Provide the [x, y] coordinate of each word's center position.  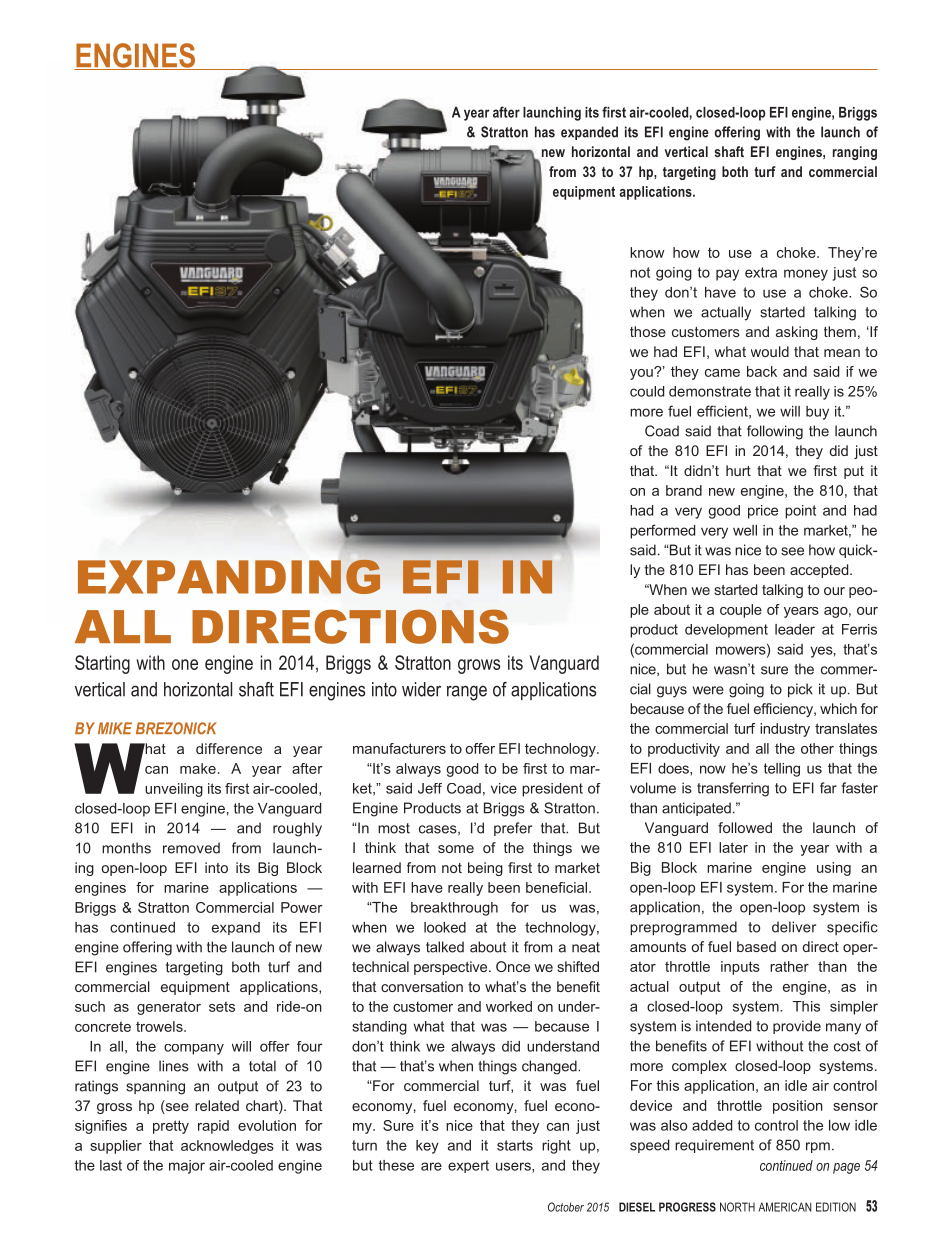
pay [727, 275]
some [456, 849]
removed [191, 848]
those [648, 331]
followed [745, 827]
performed [662, 531]
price [763, 512]
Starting [102, 664]
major [187, 1167]
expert [468, 1166]
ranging [855, 153]
